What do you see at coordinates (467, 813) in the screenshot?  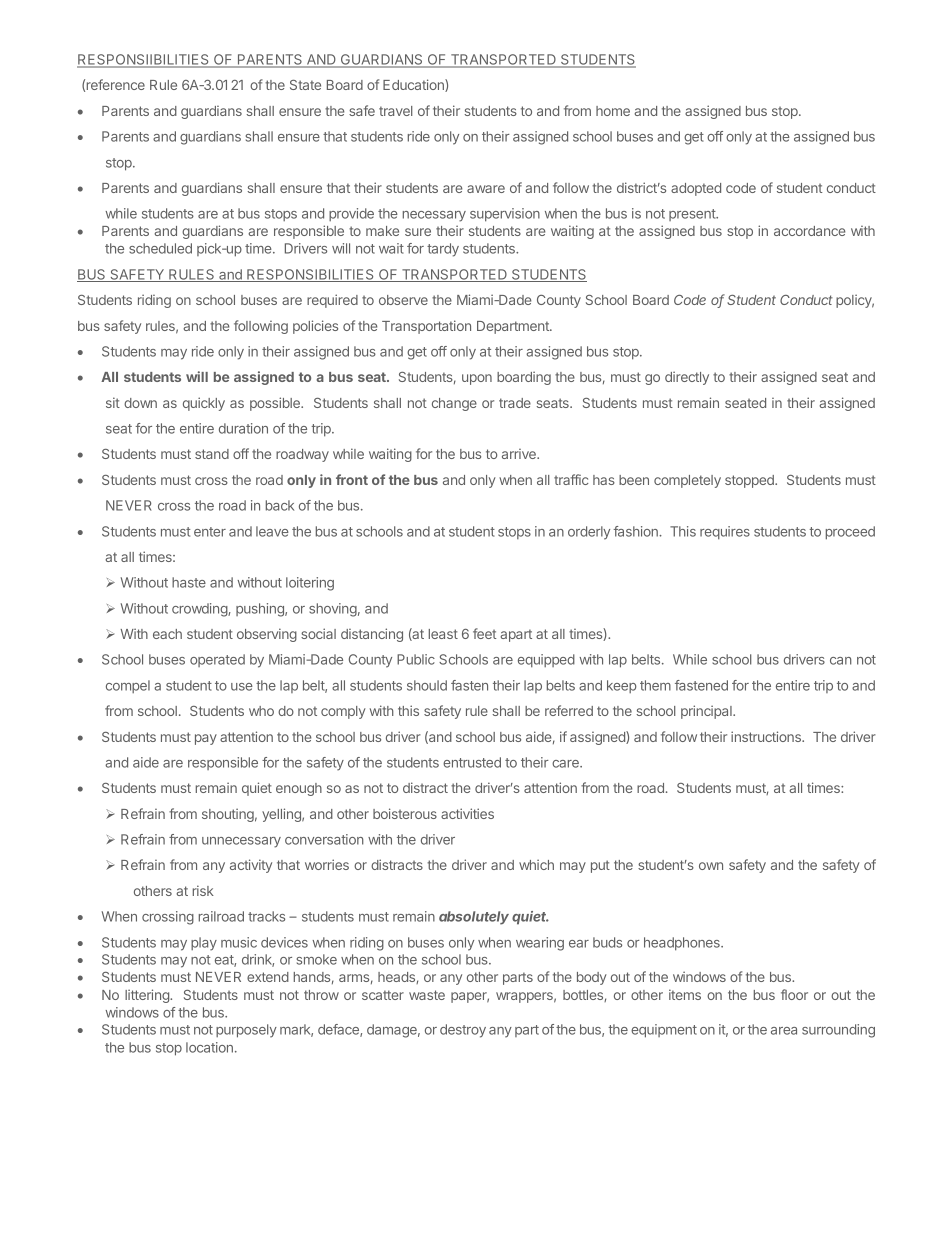 I see `activities` at bounding box center [467, 813].
